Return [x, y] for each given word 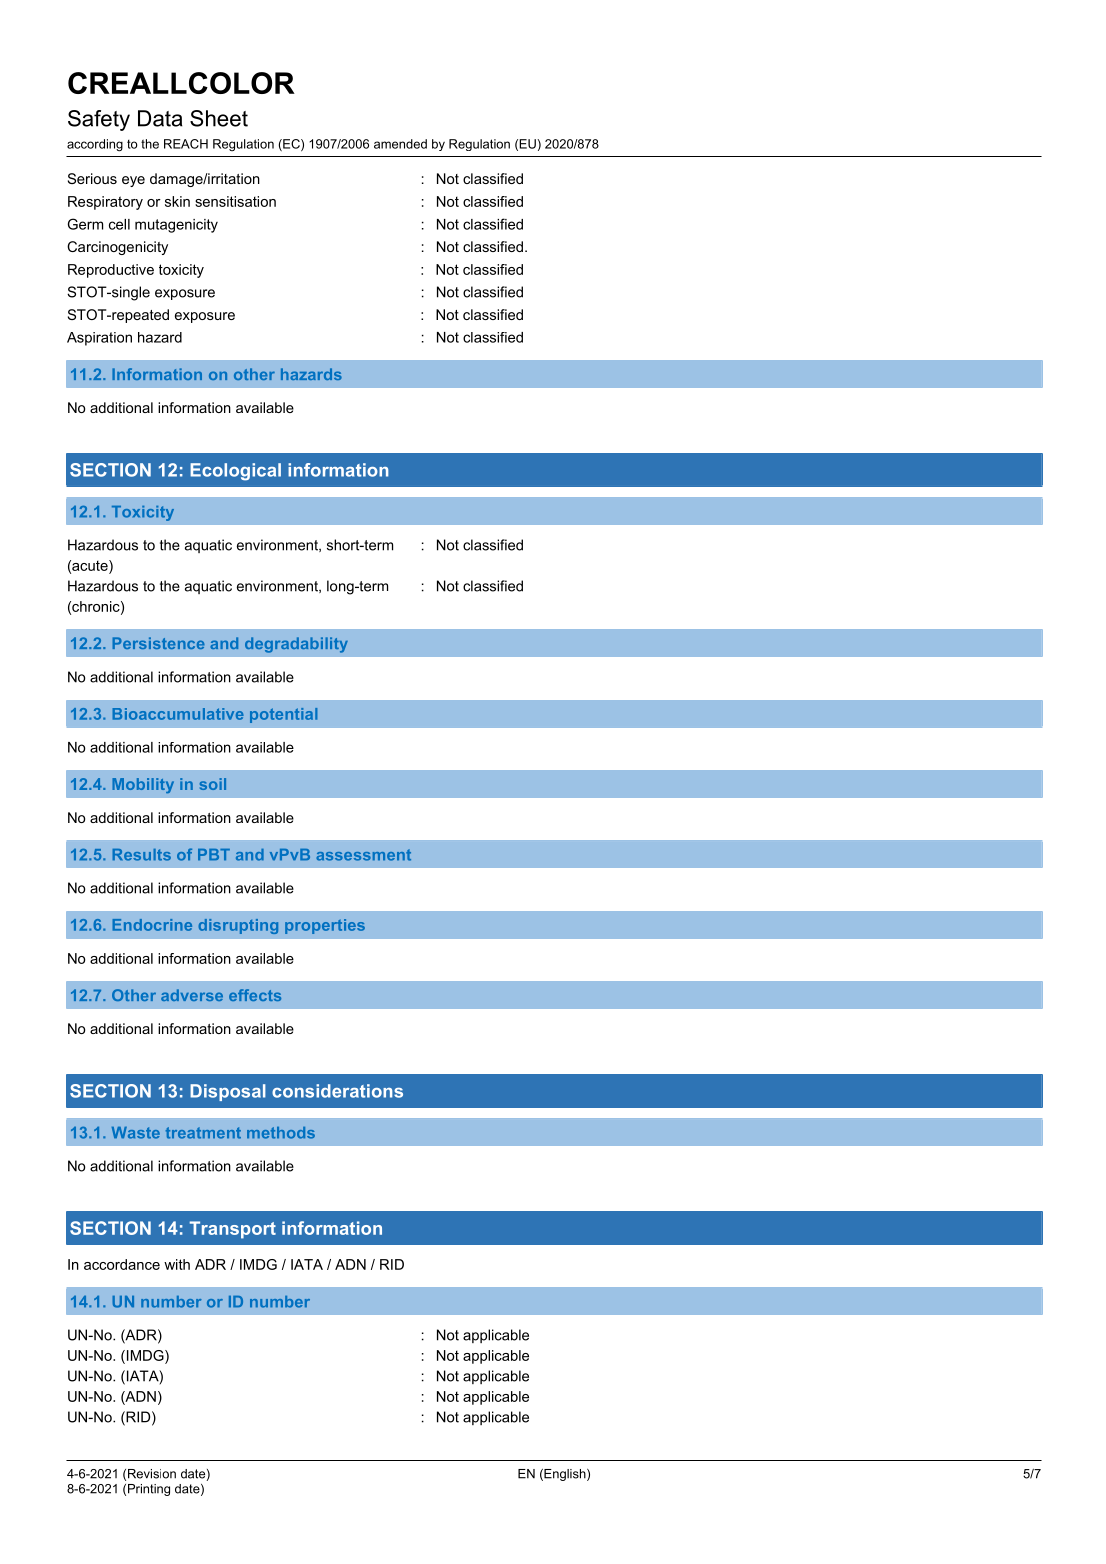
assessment [363, 855]
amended [400, 144]
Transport [232, 1230]
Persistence [158, 643]
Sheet [219, 118]
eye [133, 181]
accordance [122, 1264]
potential [283, 715]
